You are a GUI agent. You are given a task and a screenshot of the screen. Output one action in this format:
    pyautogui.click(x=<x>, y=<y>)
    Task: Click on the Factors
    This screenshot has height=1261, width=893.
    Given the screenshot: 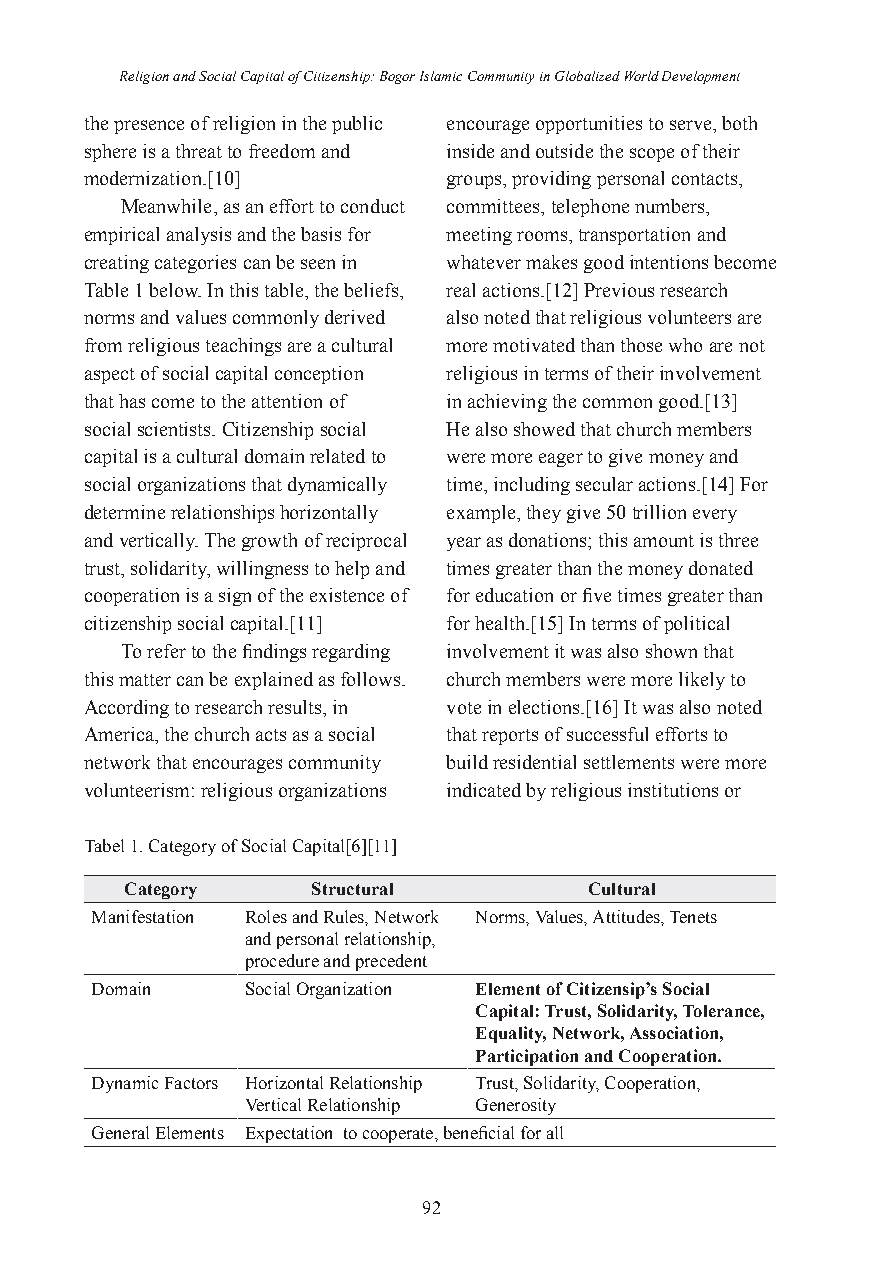 What is the action you would take?
    pyautogui.click(x=191, y=1083)
